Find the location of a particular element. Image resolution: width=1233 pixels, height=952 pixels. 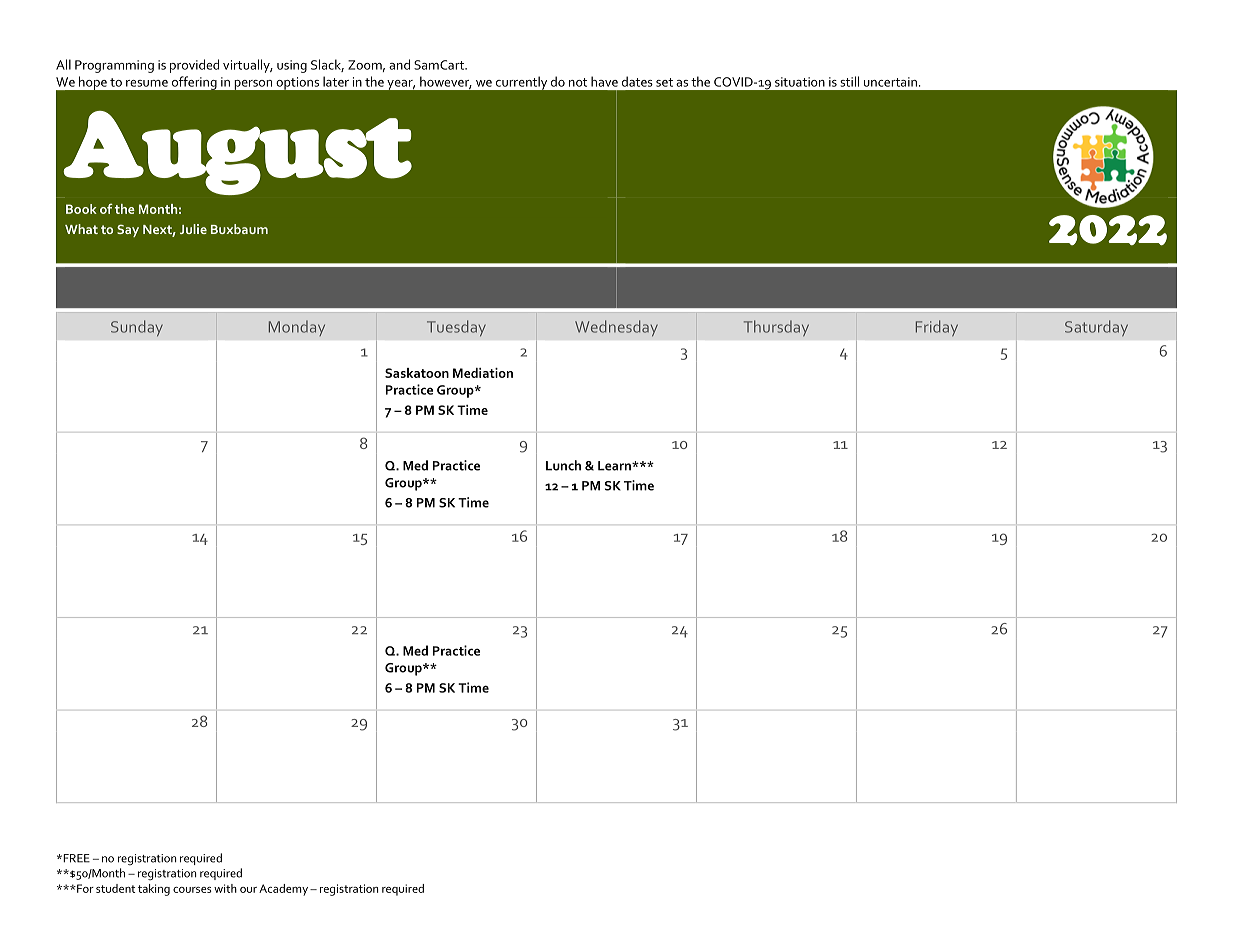

Wednesday is located at coordinates (616, 328).
